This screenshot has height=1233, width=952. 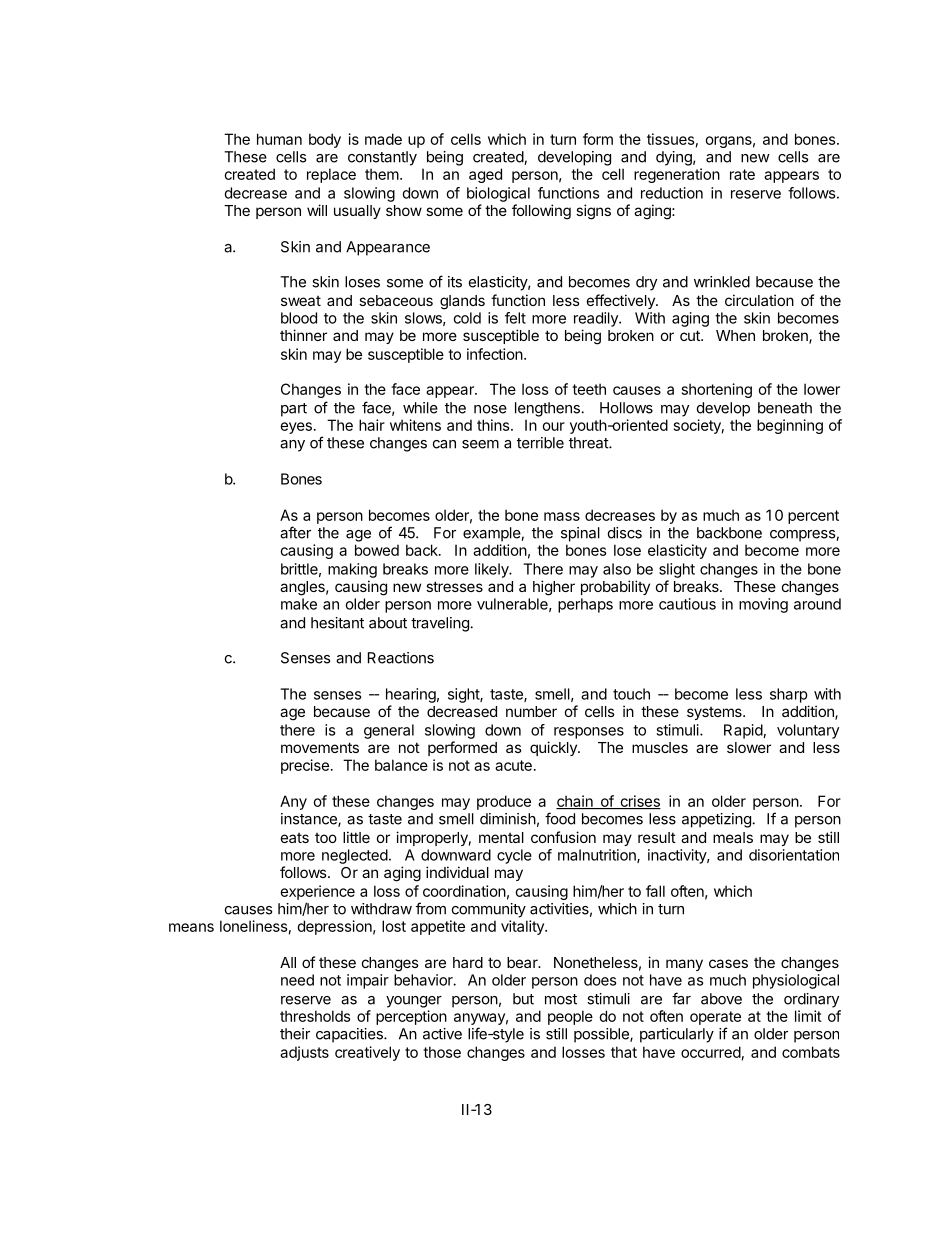 I want to click on aged, so click(x=485, y=175).
